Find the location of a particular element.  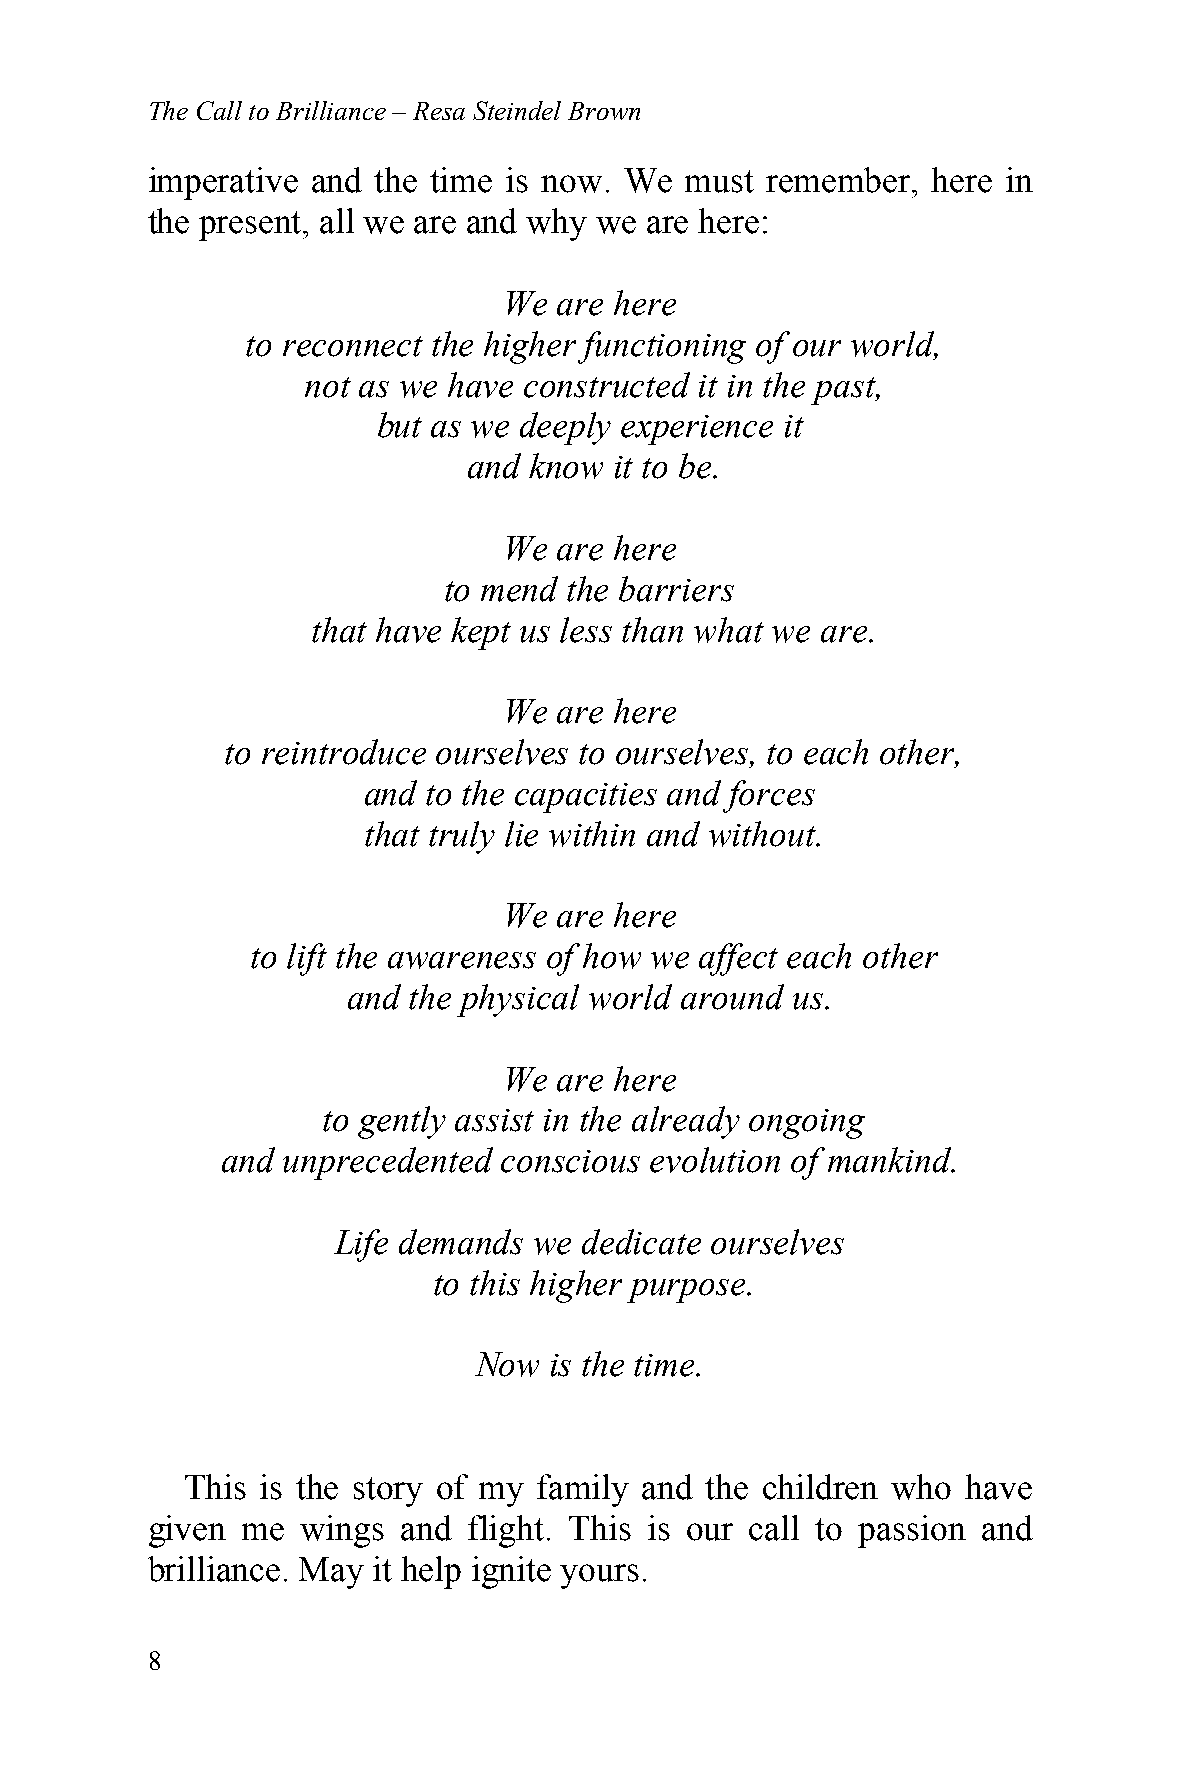

lift is located at coordinates (307, 959).
